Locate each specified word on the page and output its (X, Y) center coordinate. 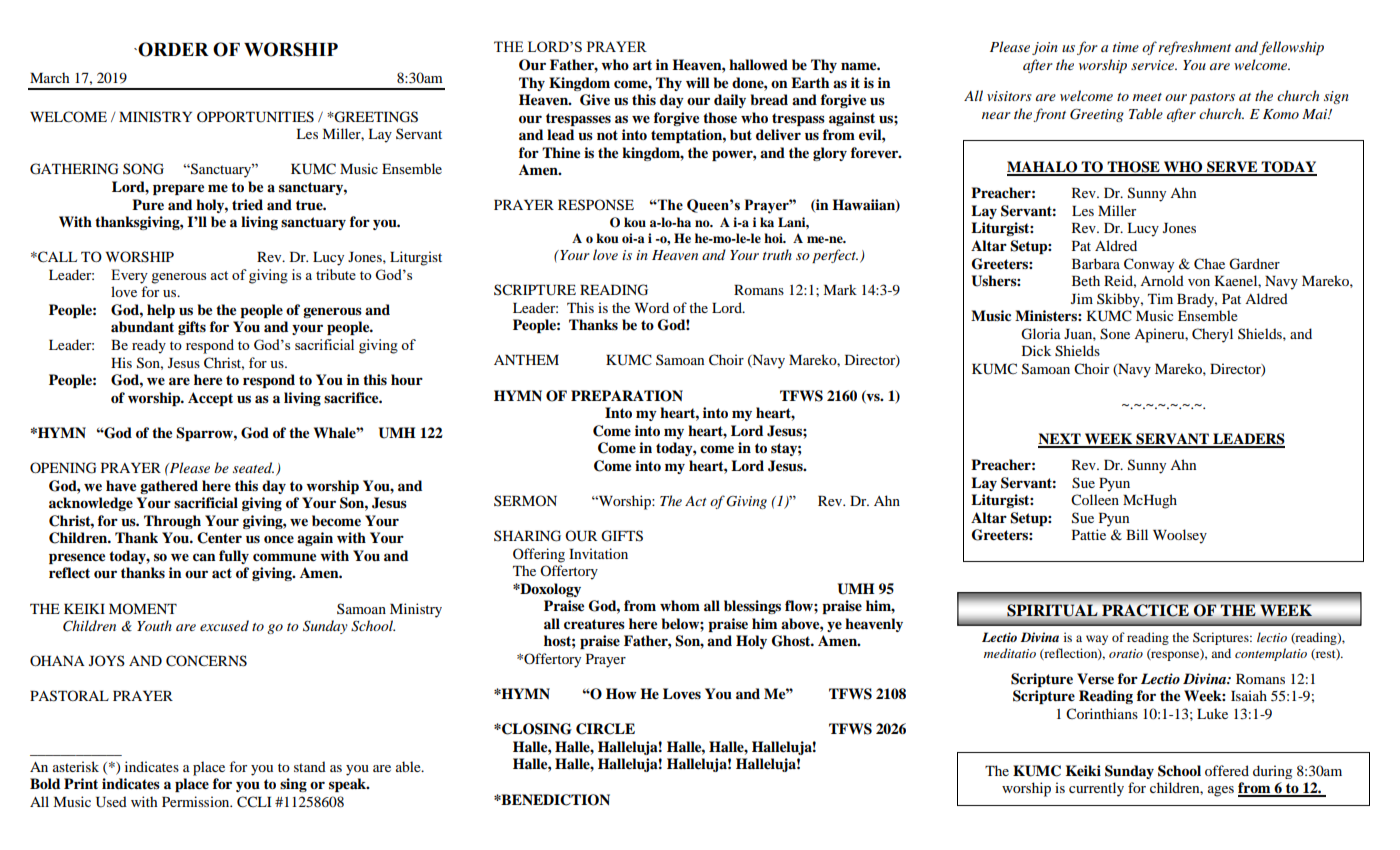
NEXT (1060, 440)
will (697, 82)
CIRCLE (605, 729)
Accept (210, 399)
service (1154, 65)
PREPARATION (627, 396)
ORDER (172, 49)
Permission (197, 801)
